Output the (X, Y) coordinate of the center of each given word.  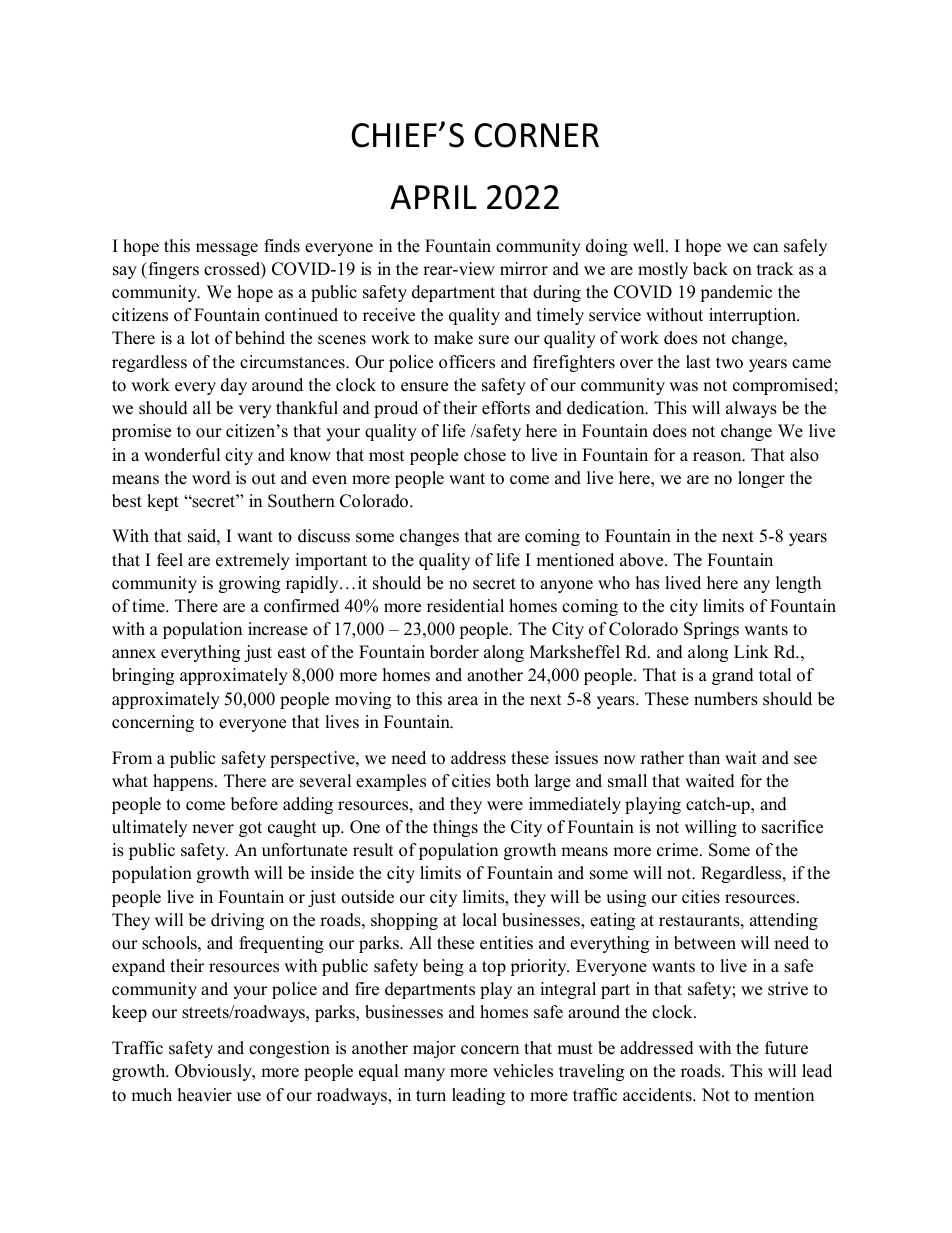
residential (465, 606)
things (455, 828)
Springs (711, 630)
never (213, 829)
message (227, 249)
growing (249, 584)
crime (679, 850)
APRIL (433, 197)
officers (467, 362)
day (234, 386)
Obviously (214, 1072)
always (751, 409)
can (765, 248)
